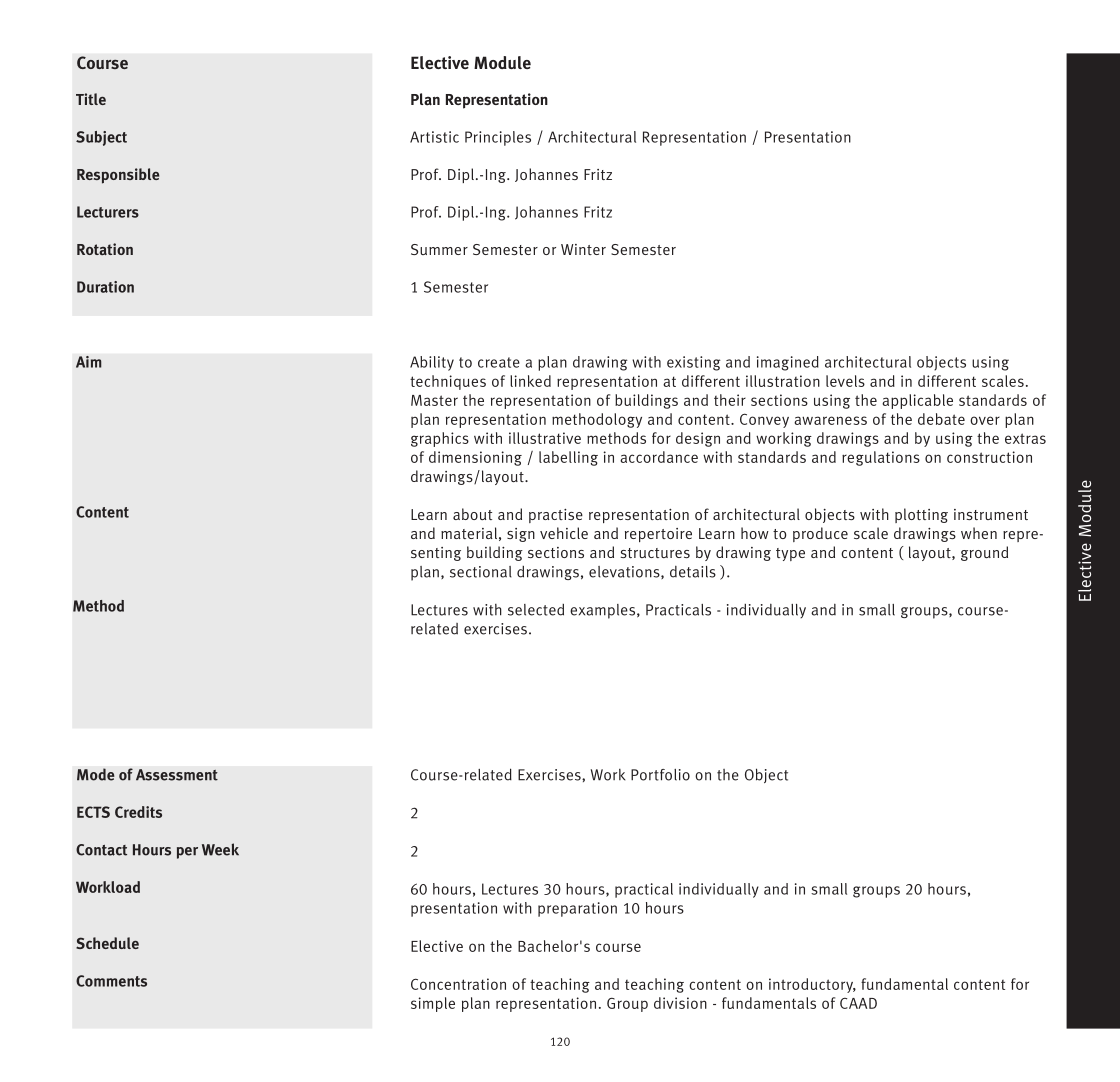 The image size is (1120, 1082). Describe the element at coordinates (101, 138) in the screenshot. I see `Subject` at that location.
